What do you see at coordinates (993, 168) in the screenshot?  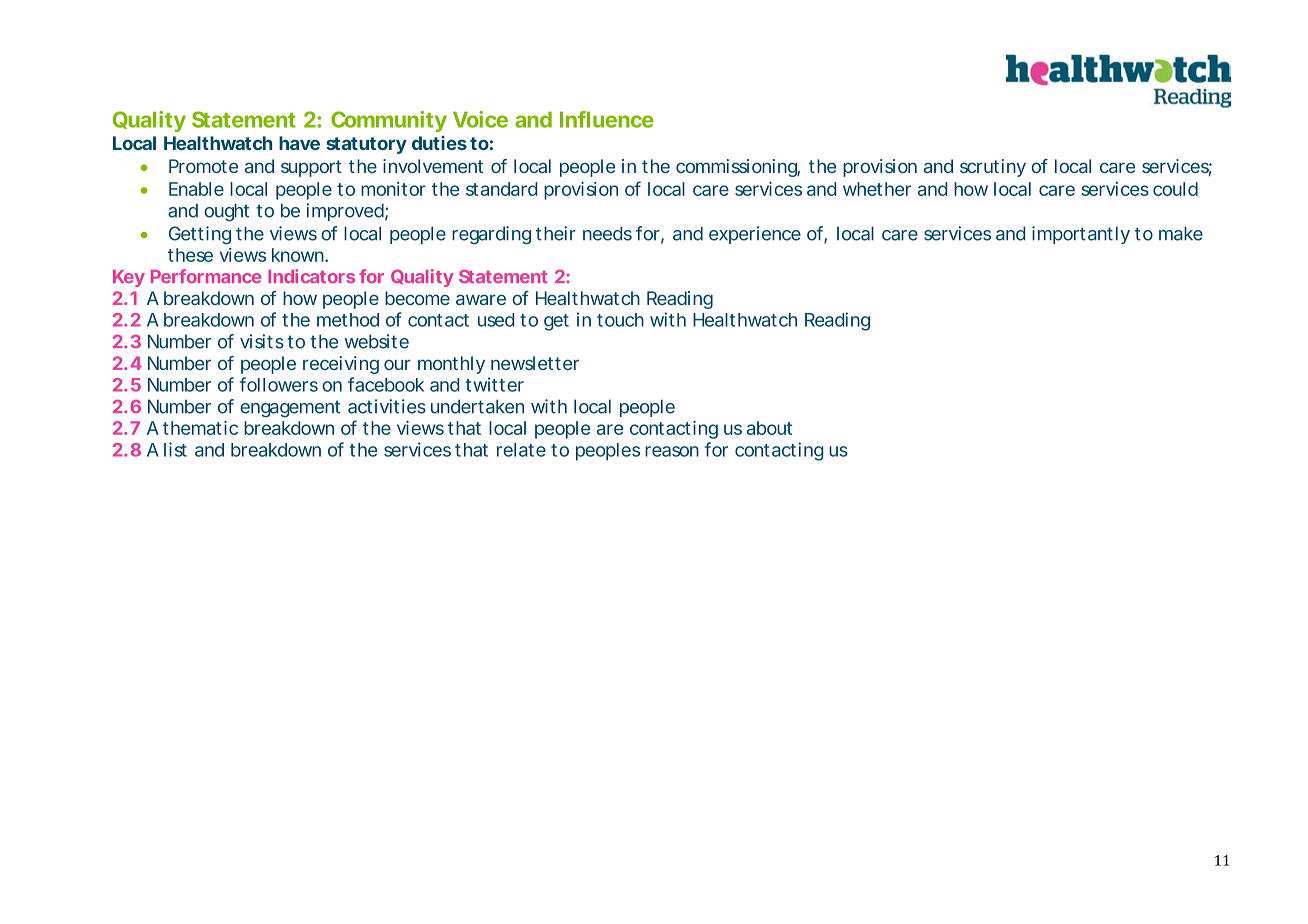 I see `scrutiny` at bounding box center [993, 168].
